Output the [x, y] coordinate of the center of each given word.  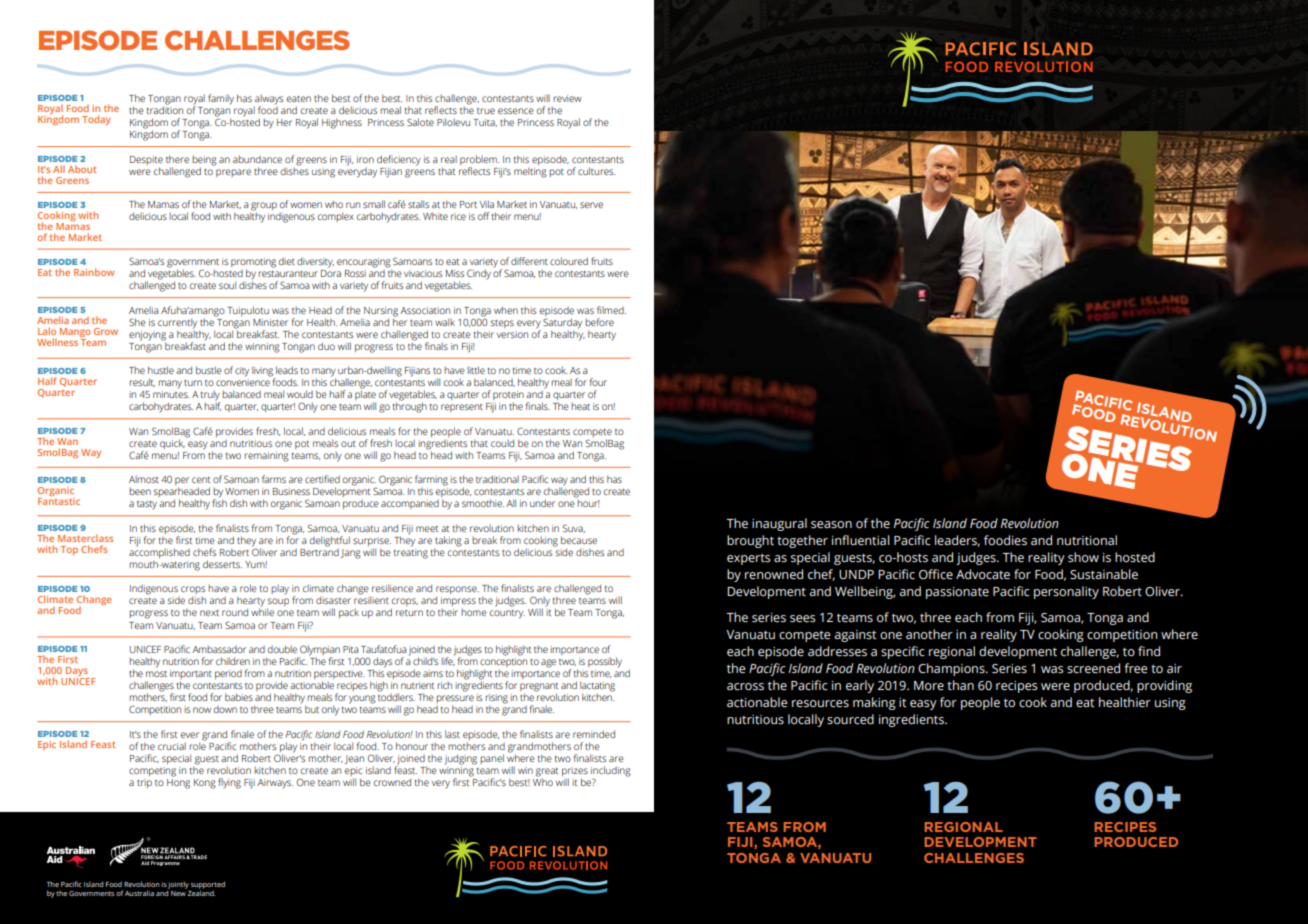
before [599, 322]
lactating [597, 687]
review [567, 98]
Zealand [201, 892]
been [140, 491]
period [228, 674]
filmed [611, 310]
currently [177, 324]
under [542, 503]
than [960, 685]
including [611, 772]
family [221, 99]
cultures [597, 171]
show [1083, 557]
